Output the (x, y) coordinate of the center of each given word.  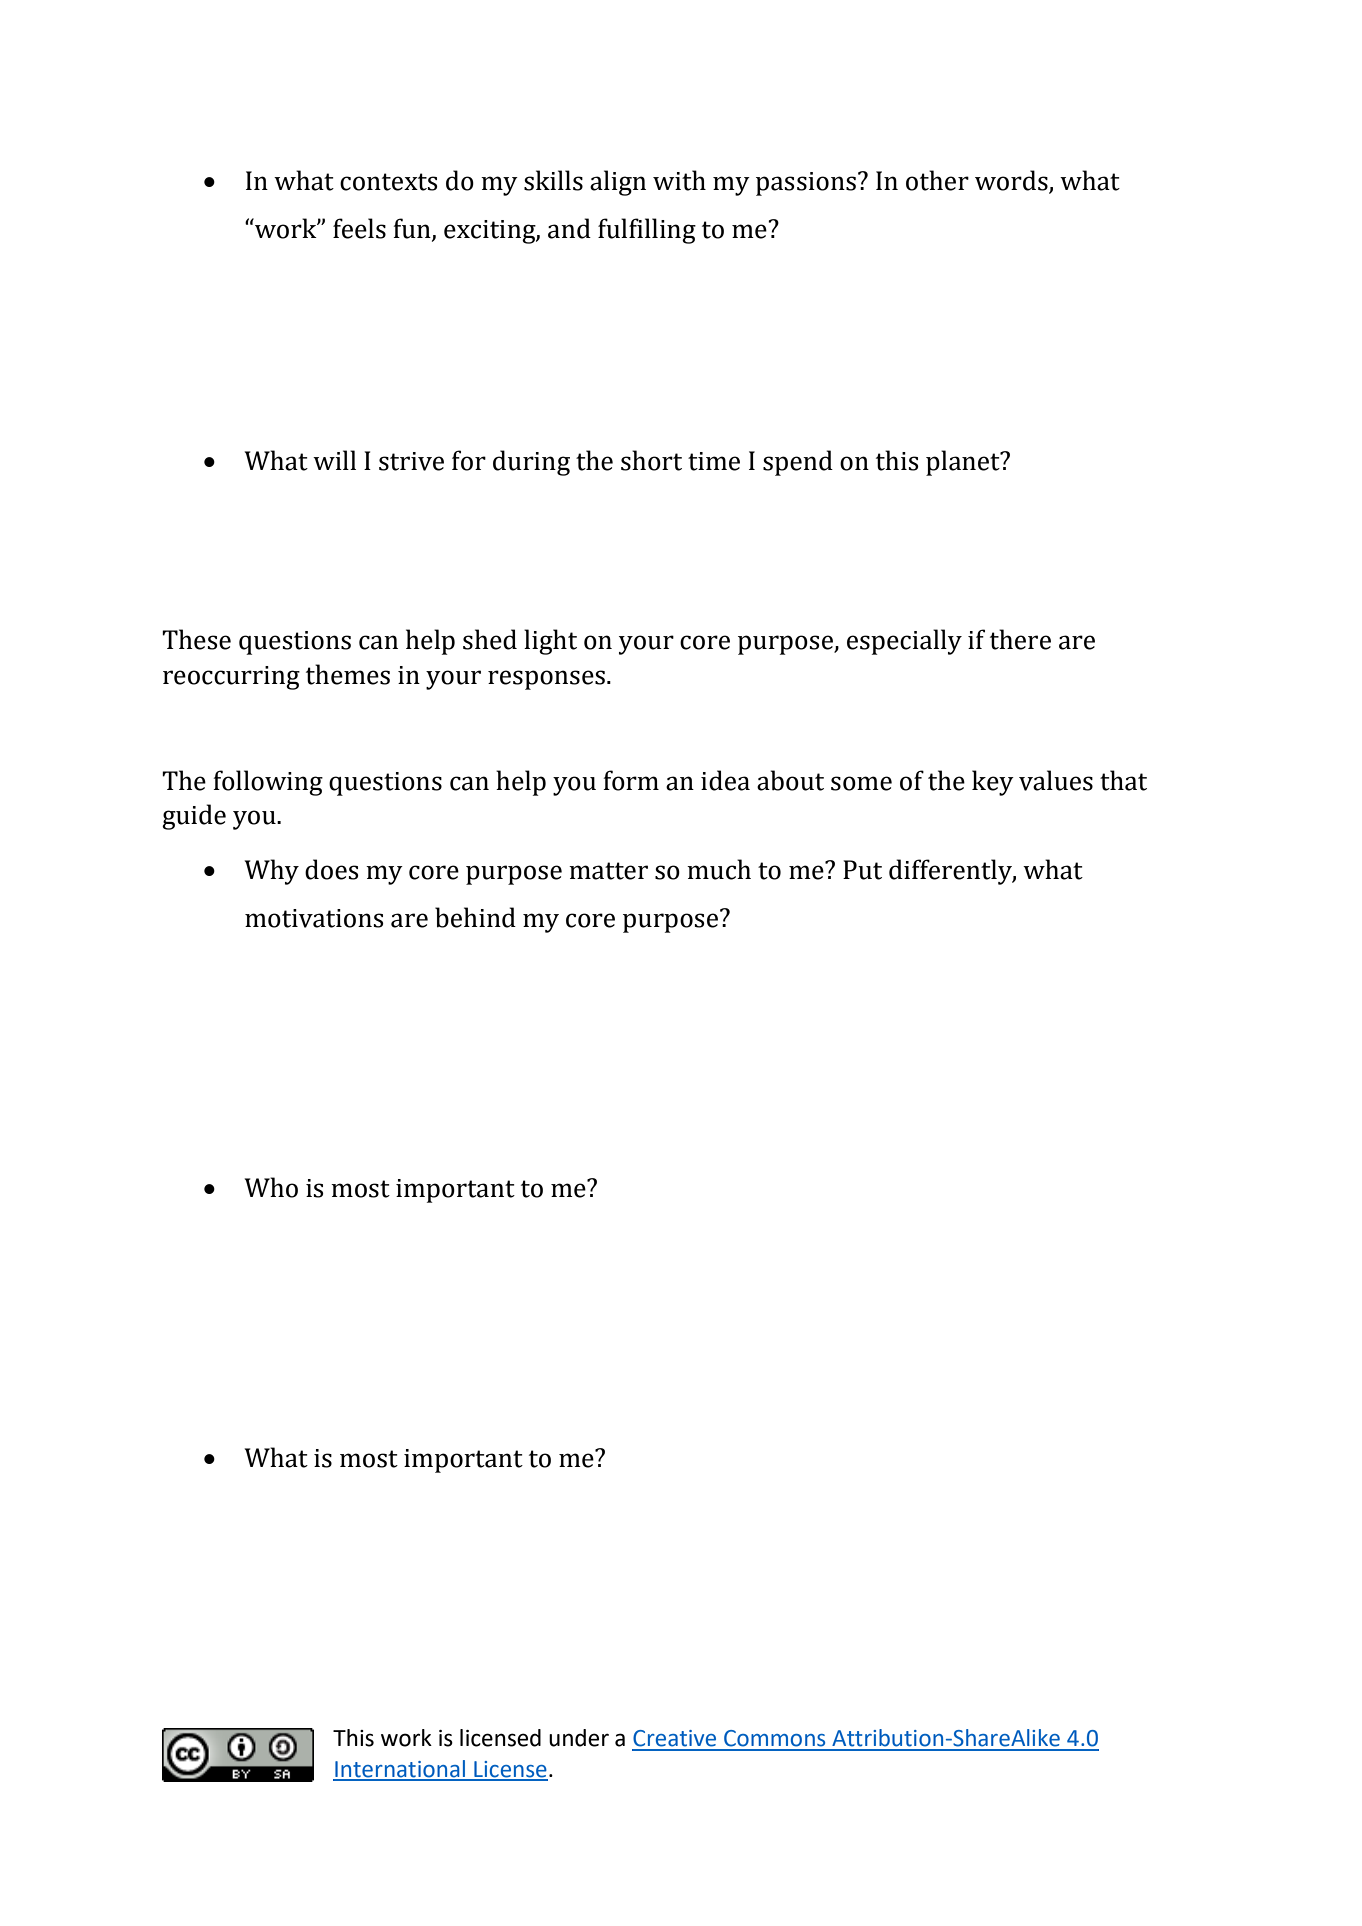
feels (359, 228)
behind (475, 917)
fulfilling (647, 231)
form (631, 780)
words (1011, 180)
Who (271, 1187)
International (400, 1770)
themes (348, 674)
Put (862, 870)
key (993, 783)
